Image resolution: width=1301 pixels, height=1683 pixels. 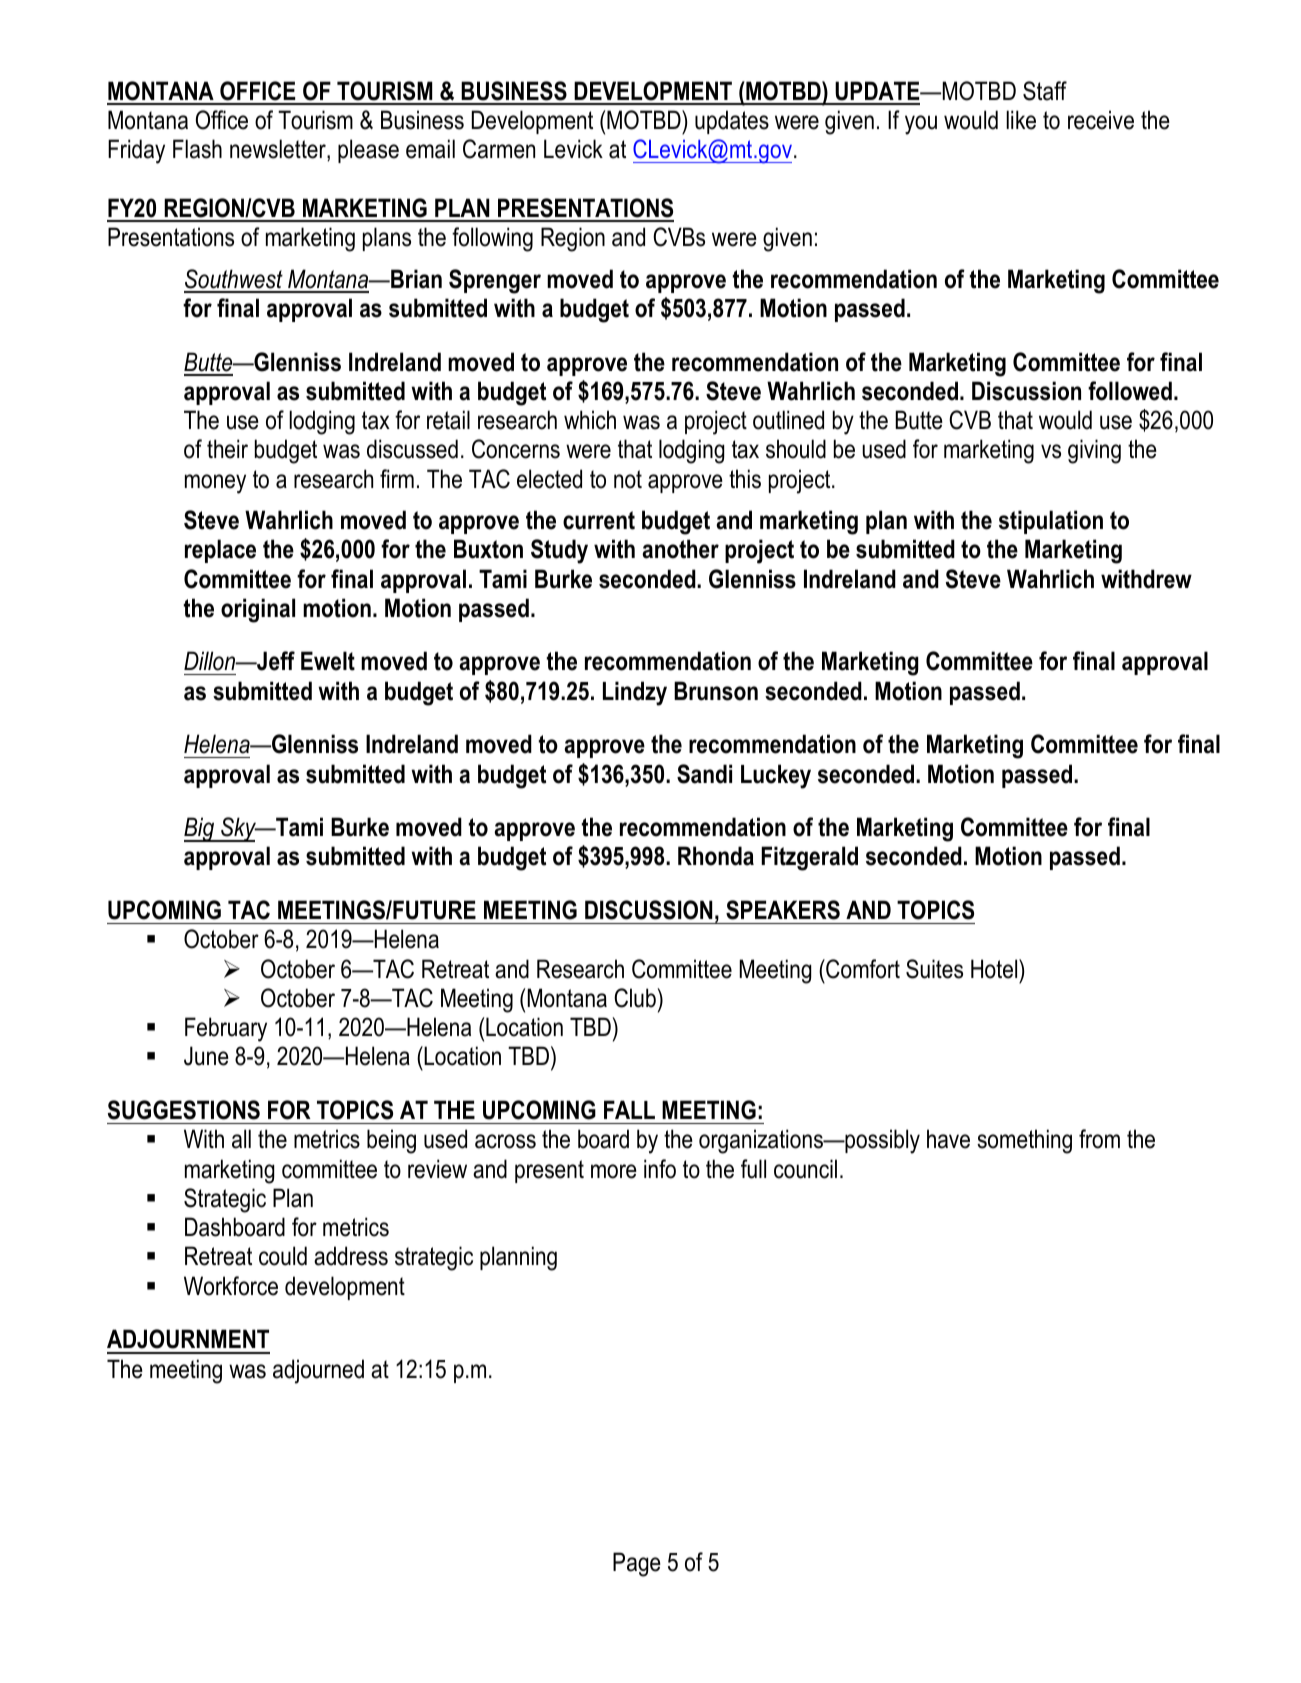 I want to click on like, so click(x=1021, y=120).
